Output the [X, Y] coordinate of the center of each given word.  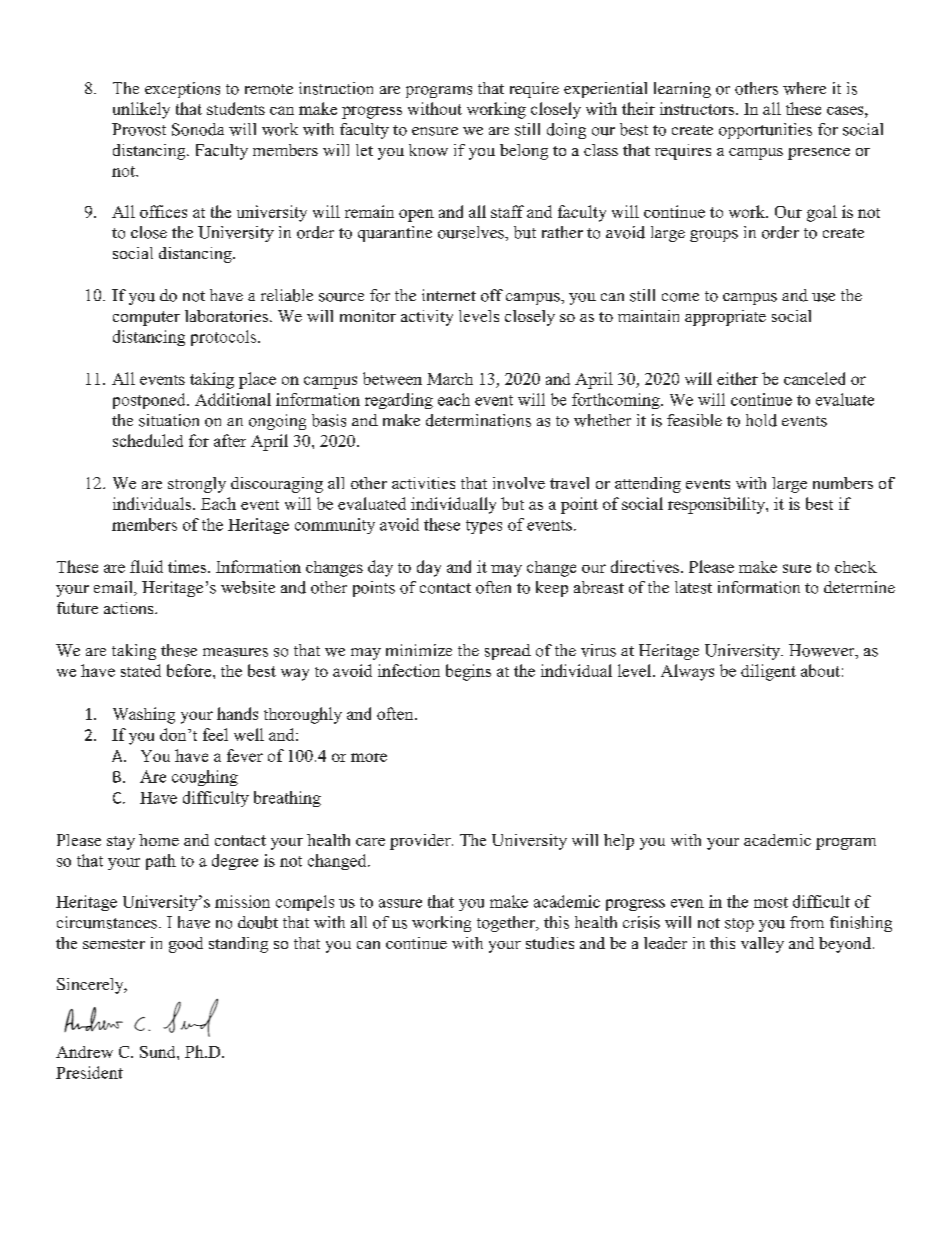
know [428, 150]
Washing [144, 715]
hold [761, 420]
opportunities [765, 131]
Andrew [84, 1052]
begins [468, 672]
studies [550, 943]
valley [762, 945]
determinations [478, 420]
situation [169, 420]
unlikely [141, 110]
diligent [768, 672]
